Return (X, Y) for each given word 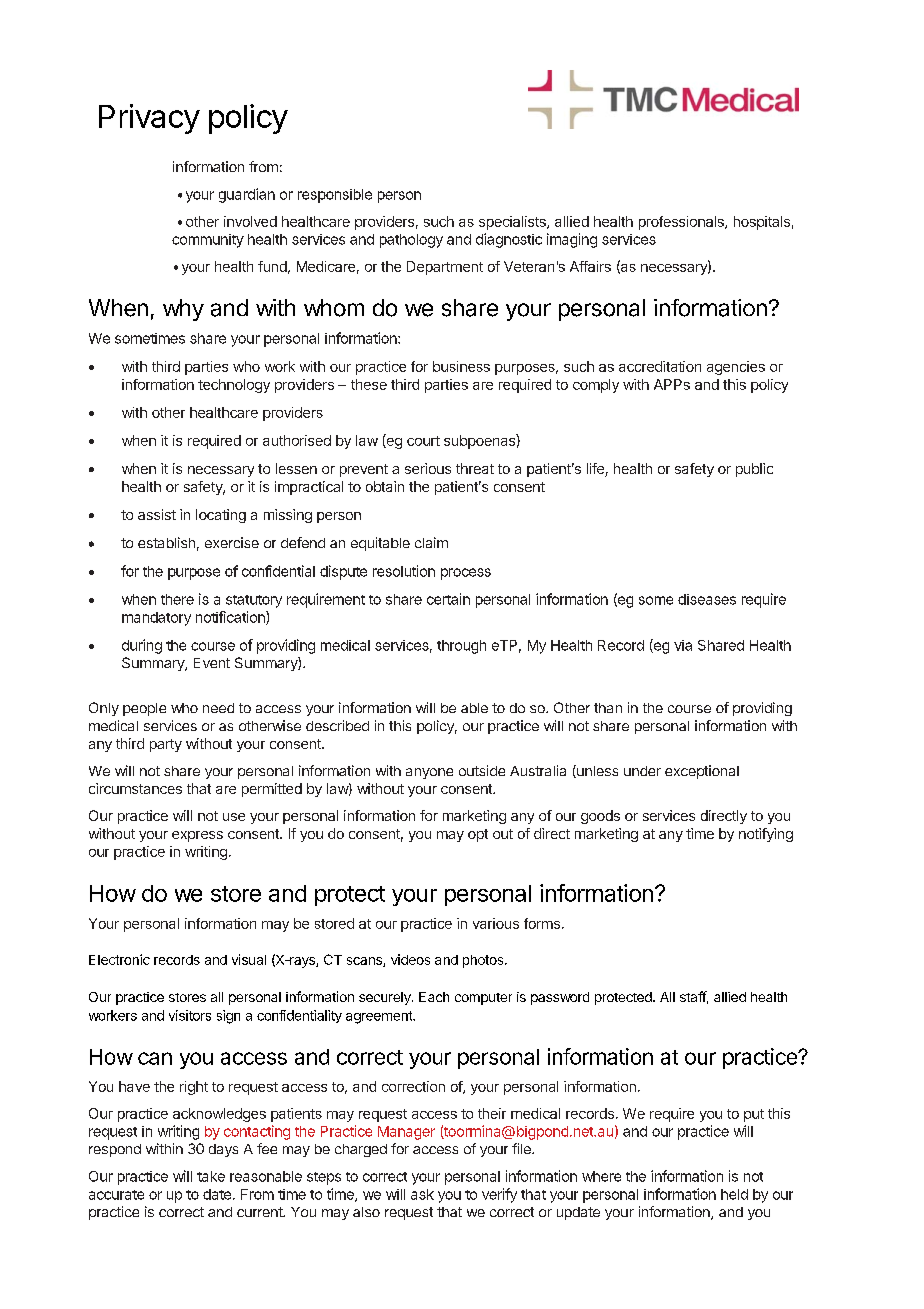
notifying (766, 835)
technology (234, 386)
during (142, 646)
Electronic (119, 959)
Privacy (149, 119)
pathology (411, 241)
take (211, 1176)
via (683, 645)
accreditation (660, 366)
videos (410, 959)
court (423, 441)
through (461, 647)
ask (422, 1194)
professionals (682, 223)
